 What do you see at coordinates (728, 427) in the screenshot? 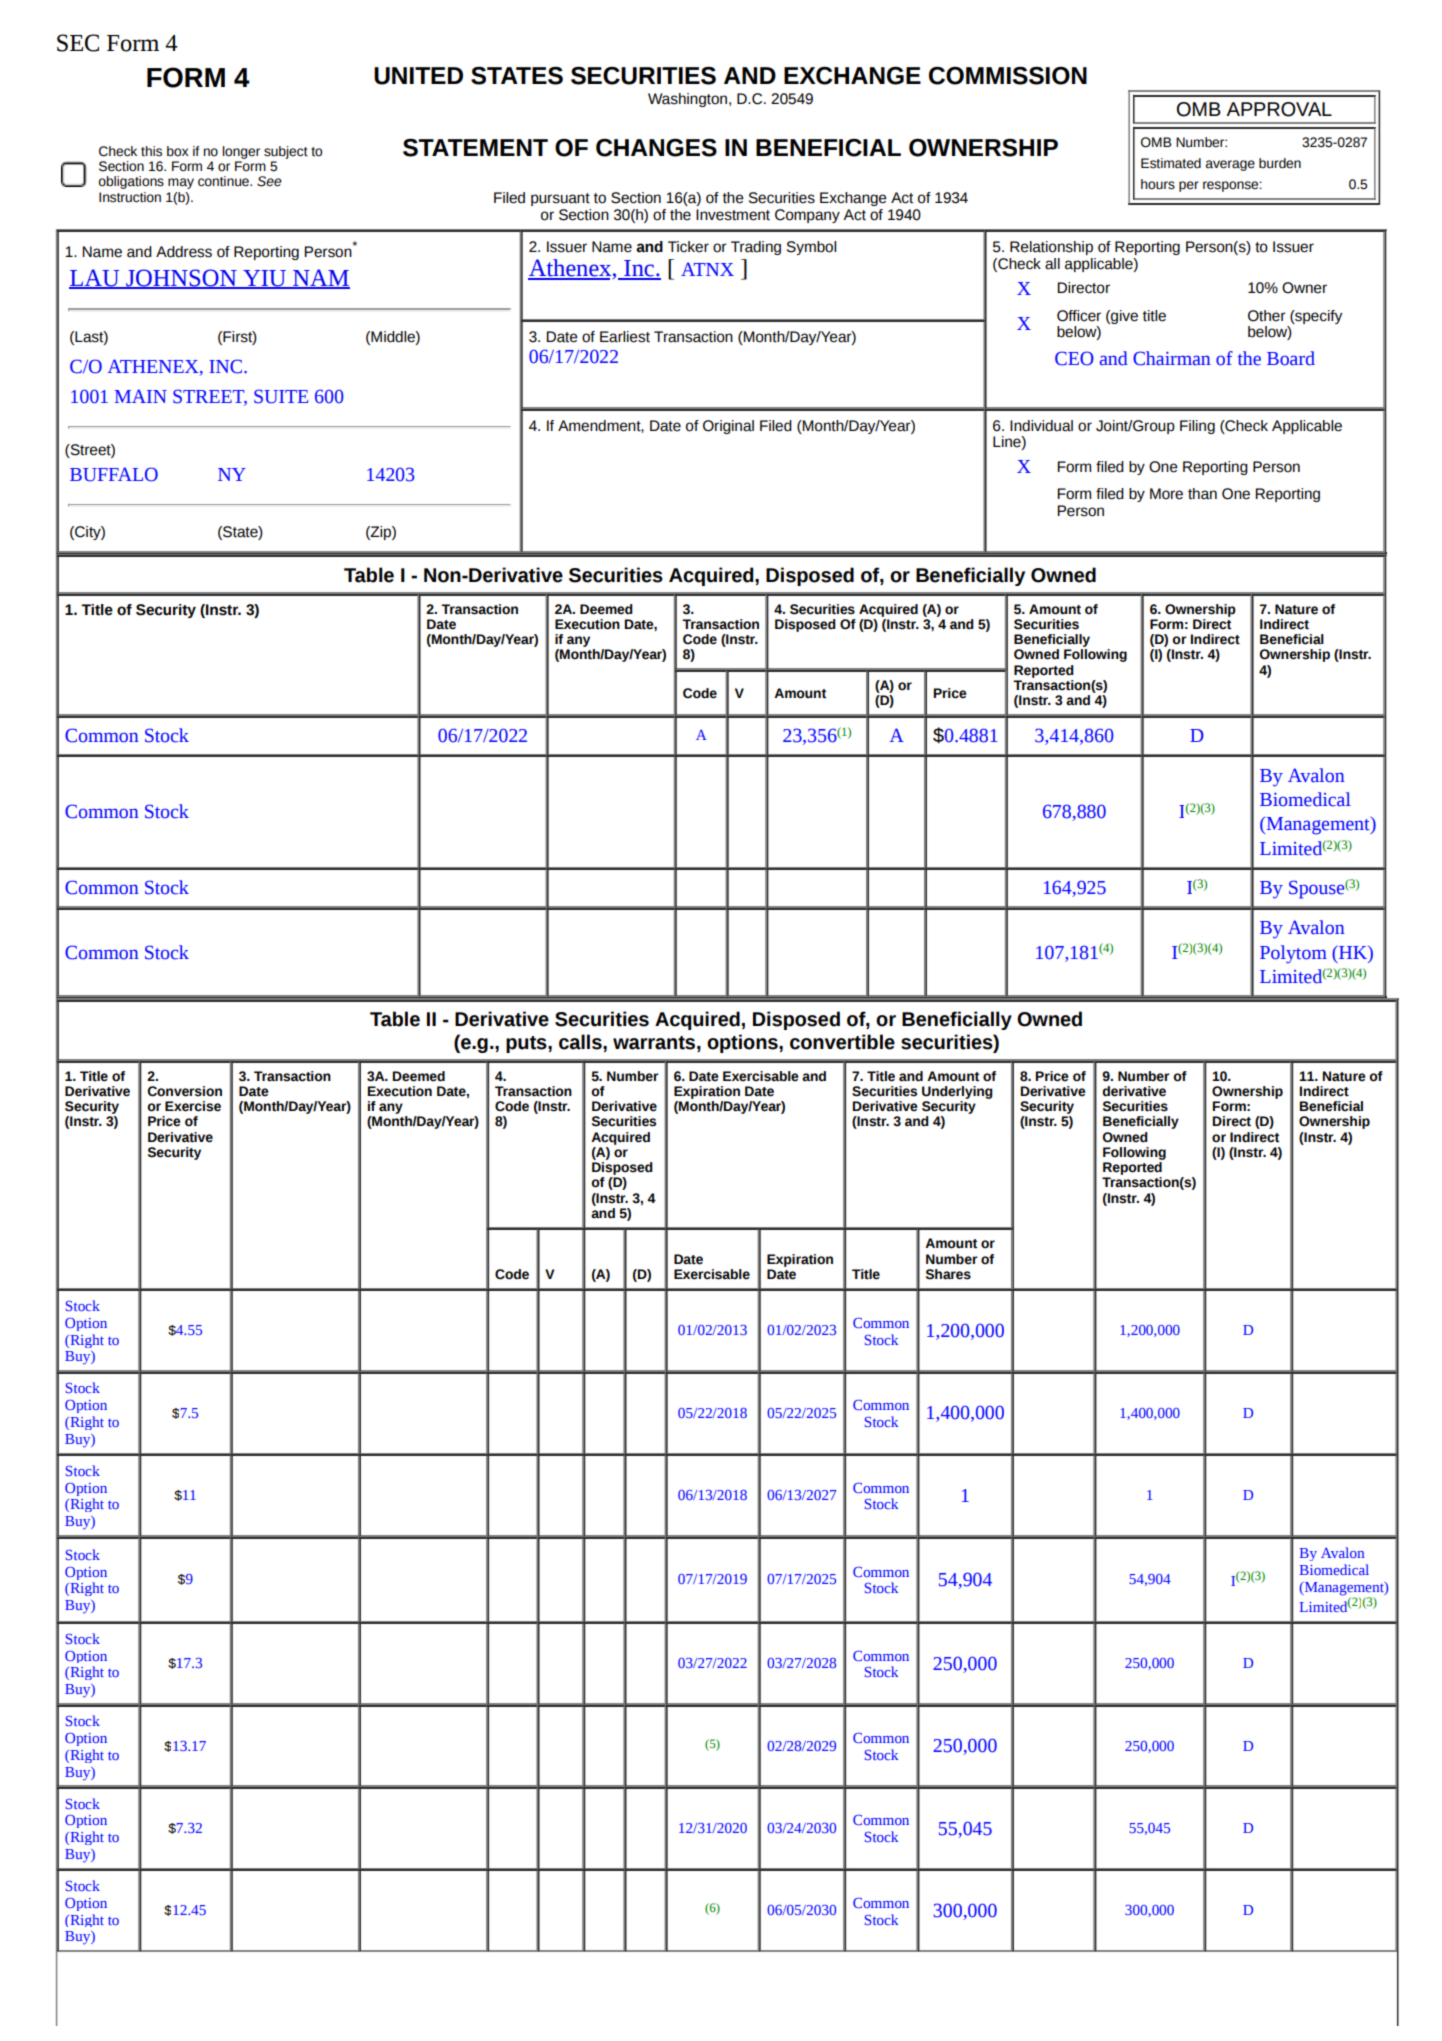
I see `Original` at bounding box center [728, 427].
